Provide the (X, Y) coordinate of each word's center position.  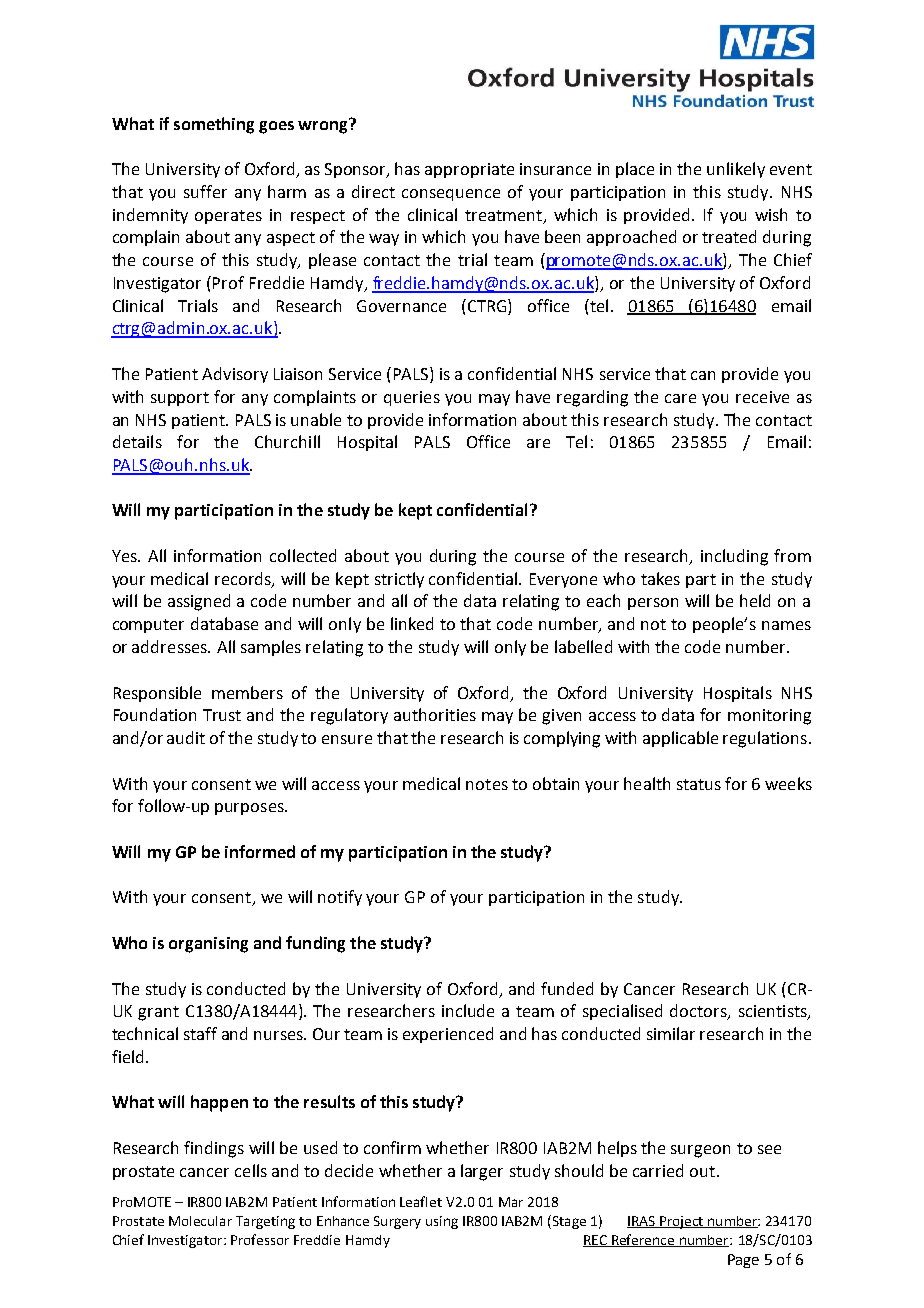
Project (682, 1222)
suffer (205, 191)
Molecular (200, 1221)
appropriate (469, 170)
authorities (435, 714)
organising (208, 945)
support (180, 399)
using (442, 1222)
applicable (680, 739)
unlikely (736, 170)
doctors (699, 1012)
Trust (222, 715)
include (468, 1010)
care (680, 398)
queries (412, 398)
